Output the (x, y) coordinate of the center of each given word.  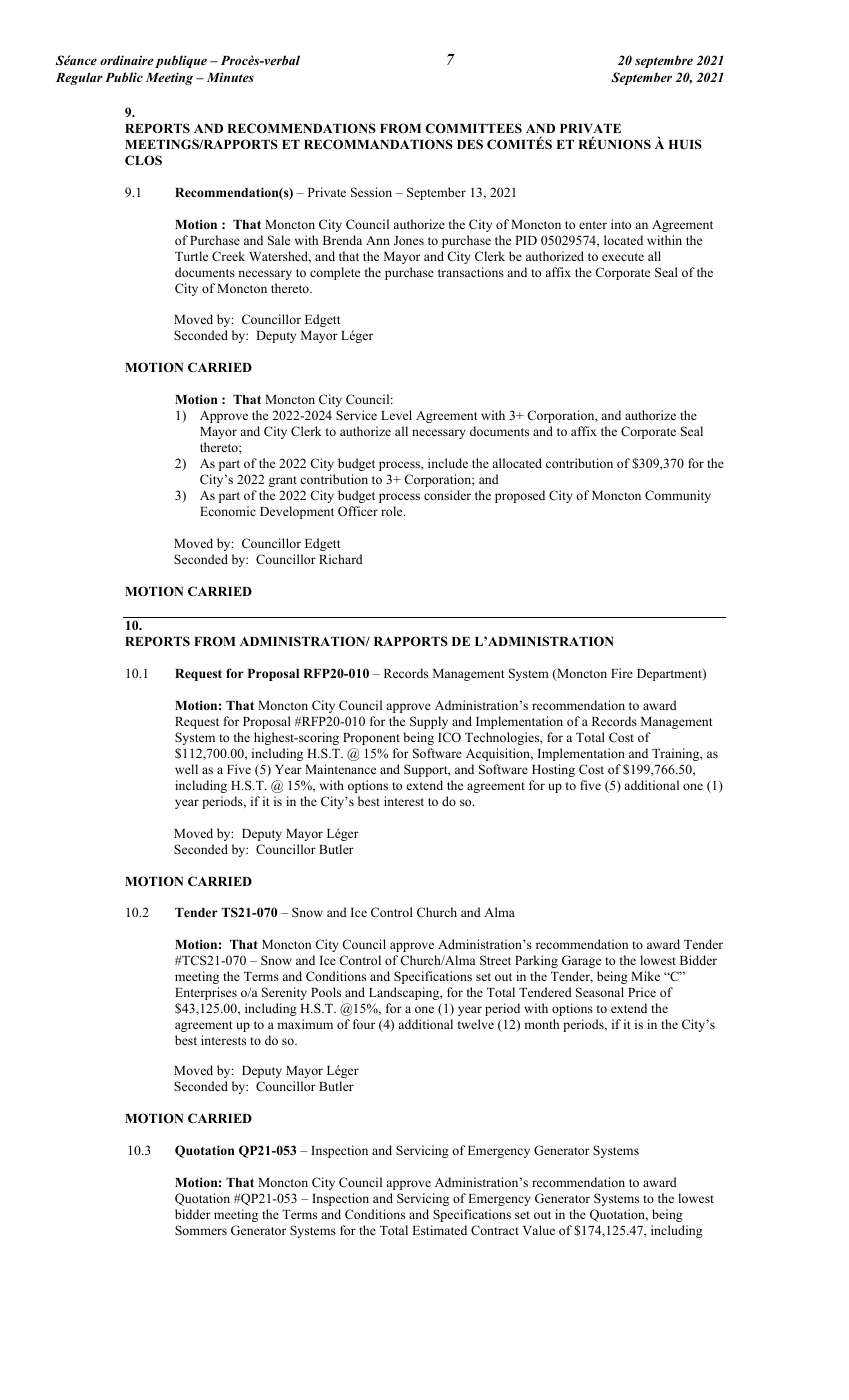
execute (623, 257)
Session (371, 192)
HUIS (685, 144)
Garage (581, 961)
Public (124, 77)
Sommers (201, 1230)
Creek (228, 256)
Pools (326, 992)
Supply (429, 722)
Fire (622, 673)
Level (396, 415)
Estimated (439, 1230)
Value (539, 1230)
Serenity (284, 993)
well (186, 769)
